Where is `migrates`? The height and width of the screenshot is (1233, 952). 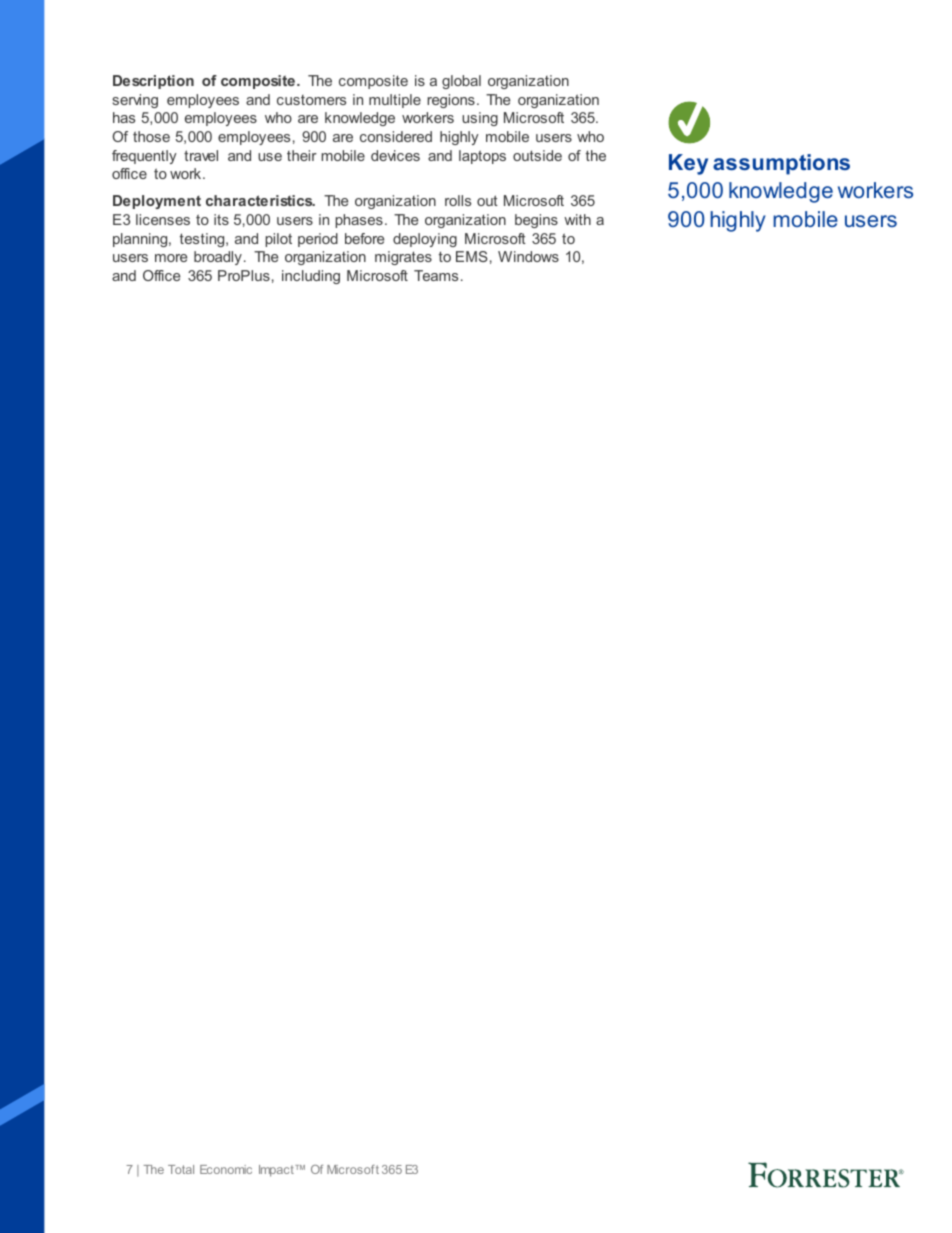 migrates is located at coordinates (403, 258).
